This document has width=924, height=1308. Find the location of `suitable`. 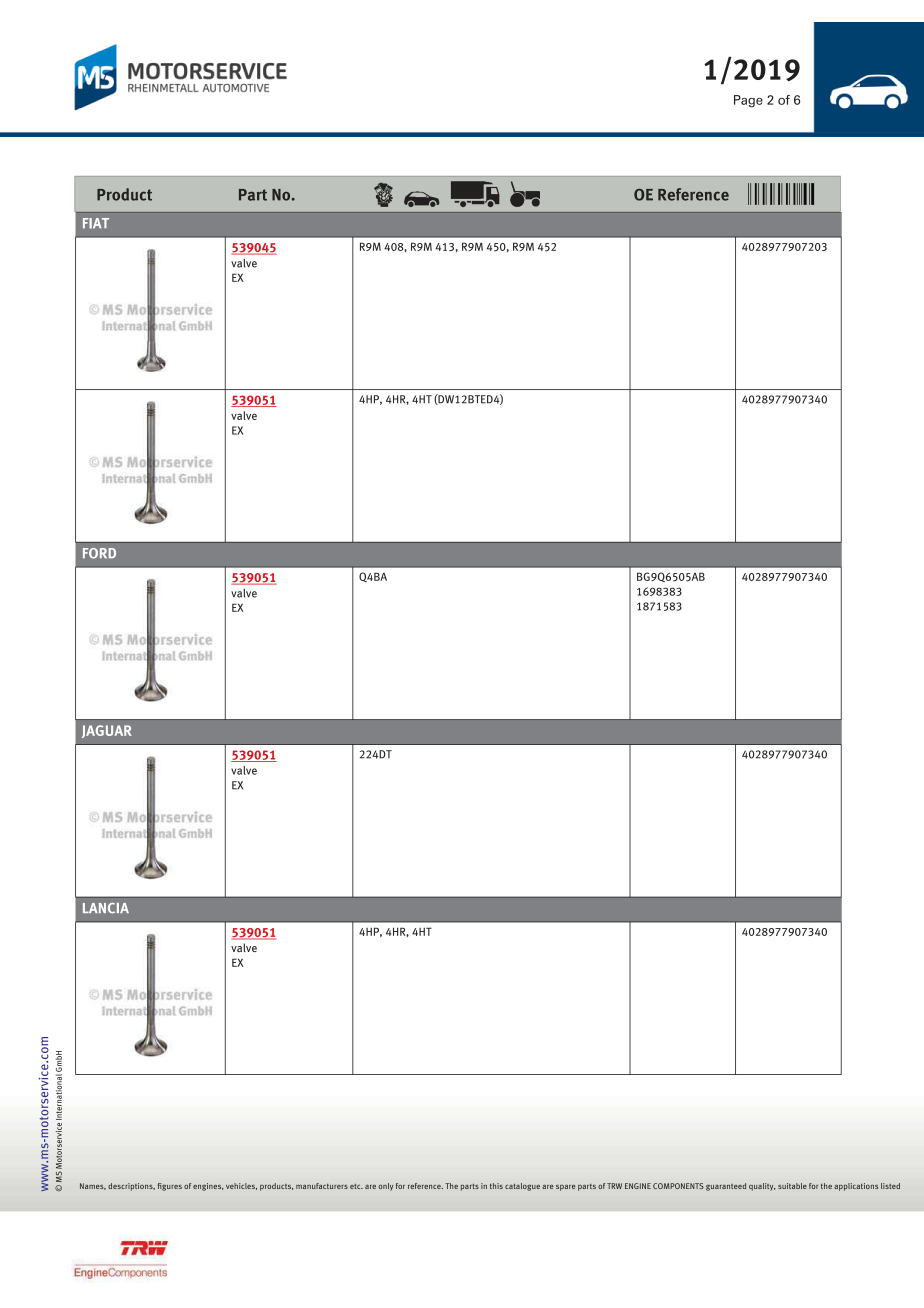

suitable is located at coordinates (792, 1186).
